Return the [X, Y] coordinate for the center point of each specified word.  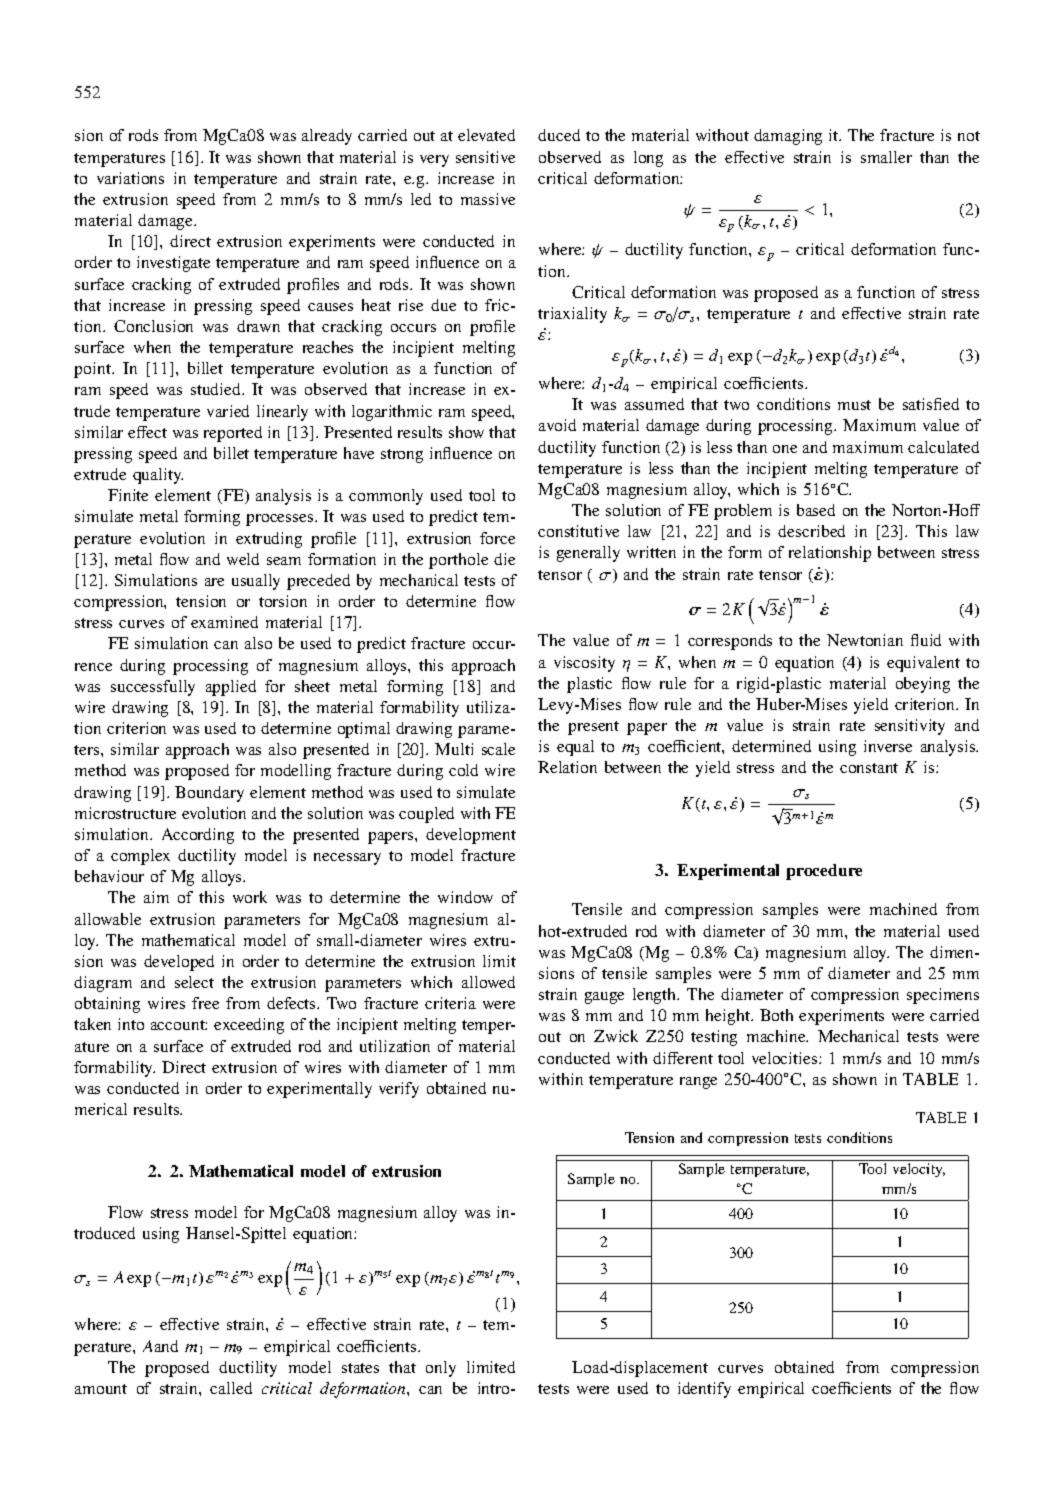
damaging [788, 137]
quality [158, 476]
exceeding [249, 1026]
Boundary [209, 794]
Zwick [616, 1036]
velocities [786, 1058]
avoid [557, 425]
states [360, 1368]
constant [869, 768]
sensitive [485, 157]
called [231, 1388]
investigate [173, 264]
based [816, 510]
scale [498, 749]
